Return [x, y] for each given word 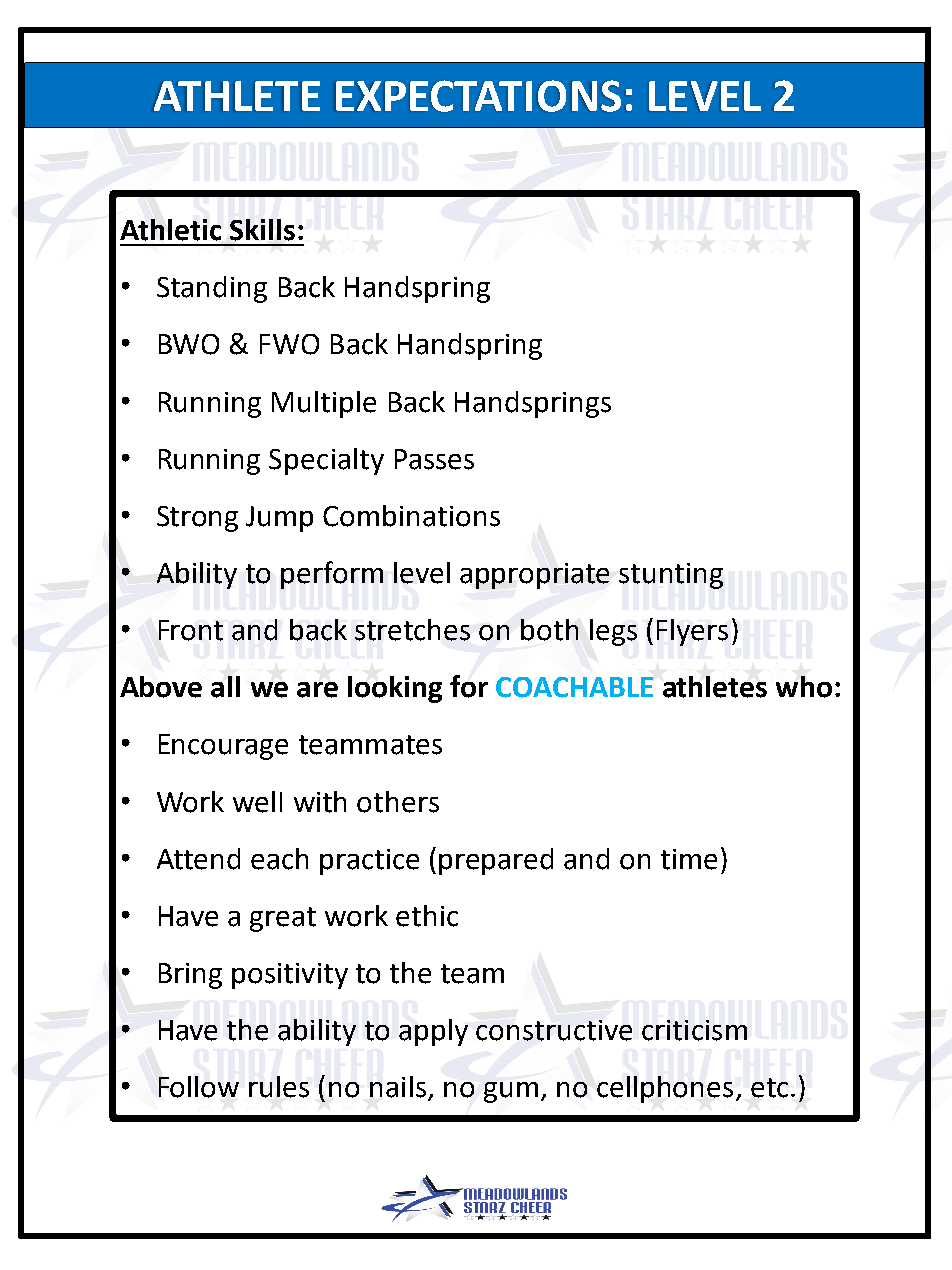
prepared [496, 861]
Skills [262, 230]
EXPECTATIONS [478, 96]
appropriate [534, 576]
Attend [198, 859]
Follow [199, 1087]
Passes [434, 459]
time [689, 859]
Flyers [692, 632]
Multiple [324, 404]
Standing [212, 289]
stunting [671, 576]
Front [191, 630]
